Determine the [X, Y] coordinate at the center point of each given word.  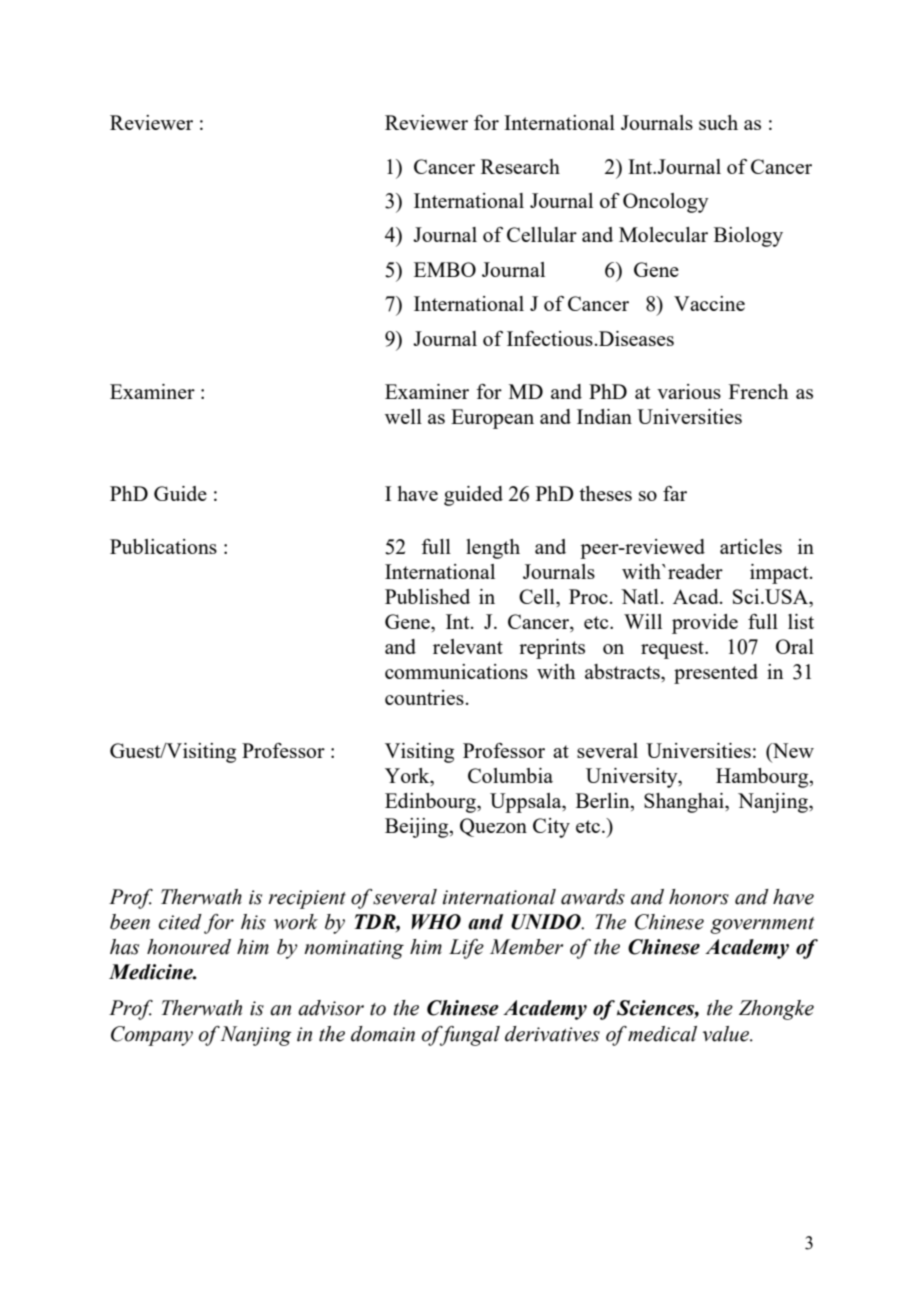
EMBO [445, 269]
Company [152, 1036]
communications [456, 671]
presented [716, 674]
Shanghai [685, 803]
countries [424, 697]
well [403, 416]
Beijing [418, 828]
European [492, 419]
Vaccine [709, 303]
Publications [163, 546]
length [493, 549]
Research [520, 166]
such [718, 122]
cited [180, 922]
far [675, 493]
